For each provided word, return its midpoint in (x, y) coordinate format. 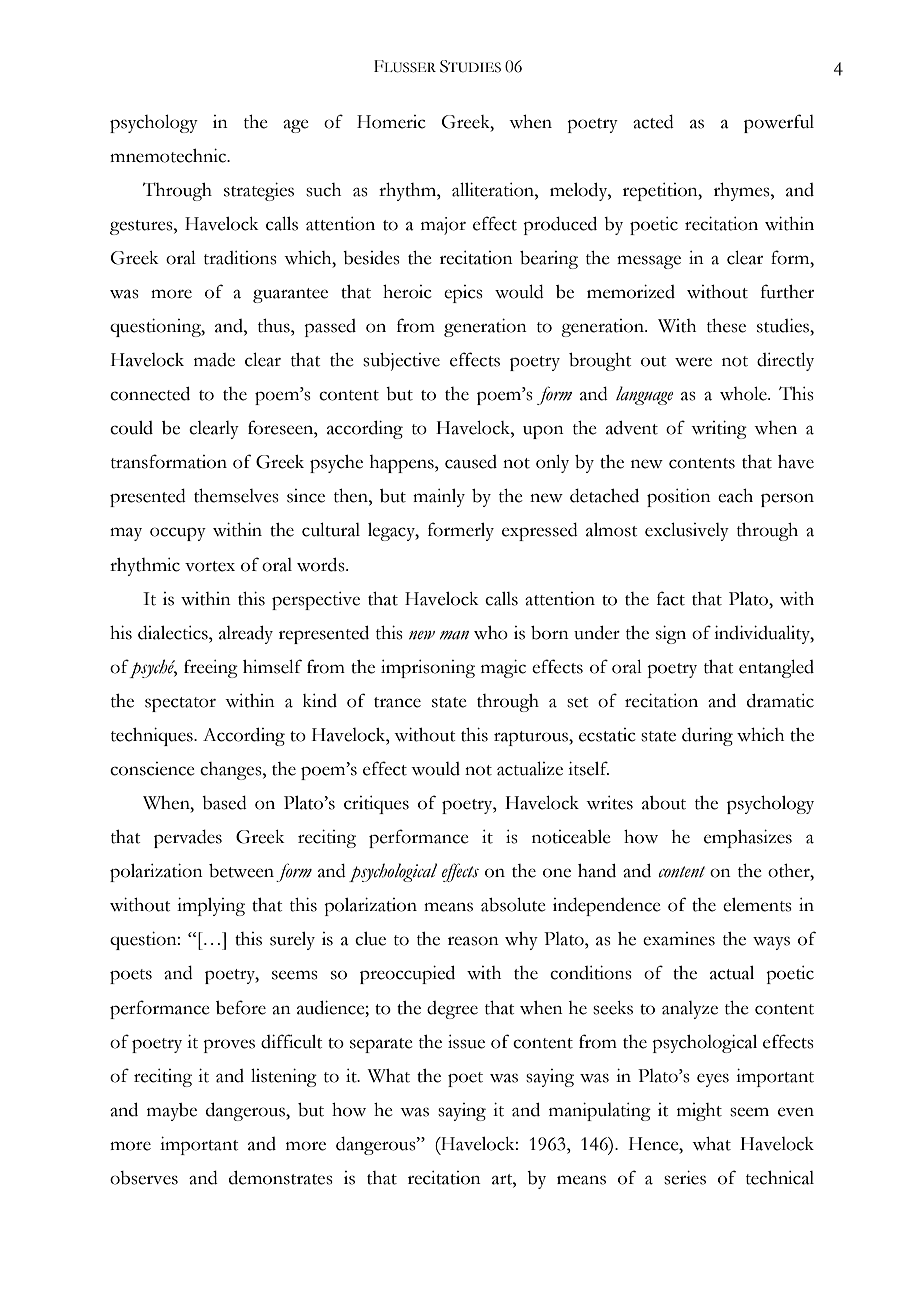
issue (466, 1042)
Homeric (391, 122)
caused (471, 462)
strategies (259, 192)
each (735, 496)
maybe (172, 1112)
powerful (779, 123)
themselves (236, 496)
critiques (376, 805)
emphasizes (748, 839)
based (224, 803)
